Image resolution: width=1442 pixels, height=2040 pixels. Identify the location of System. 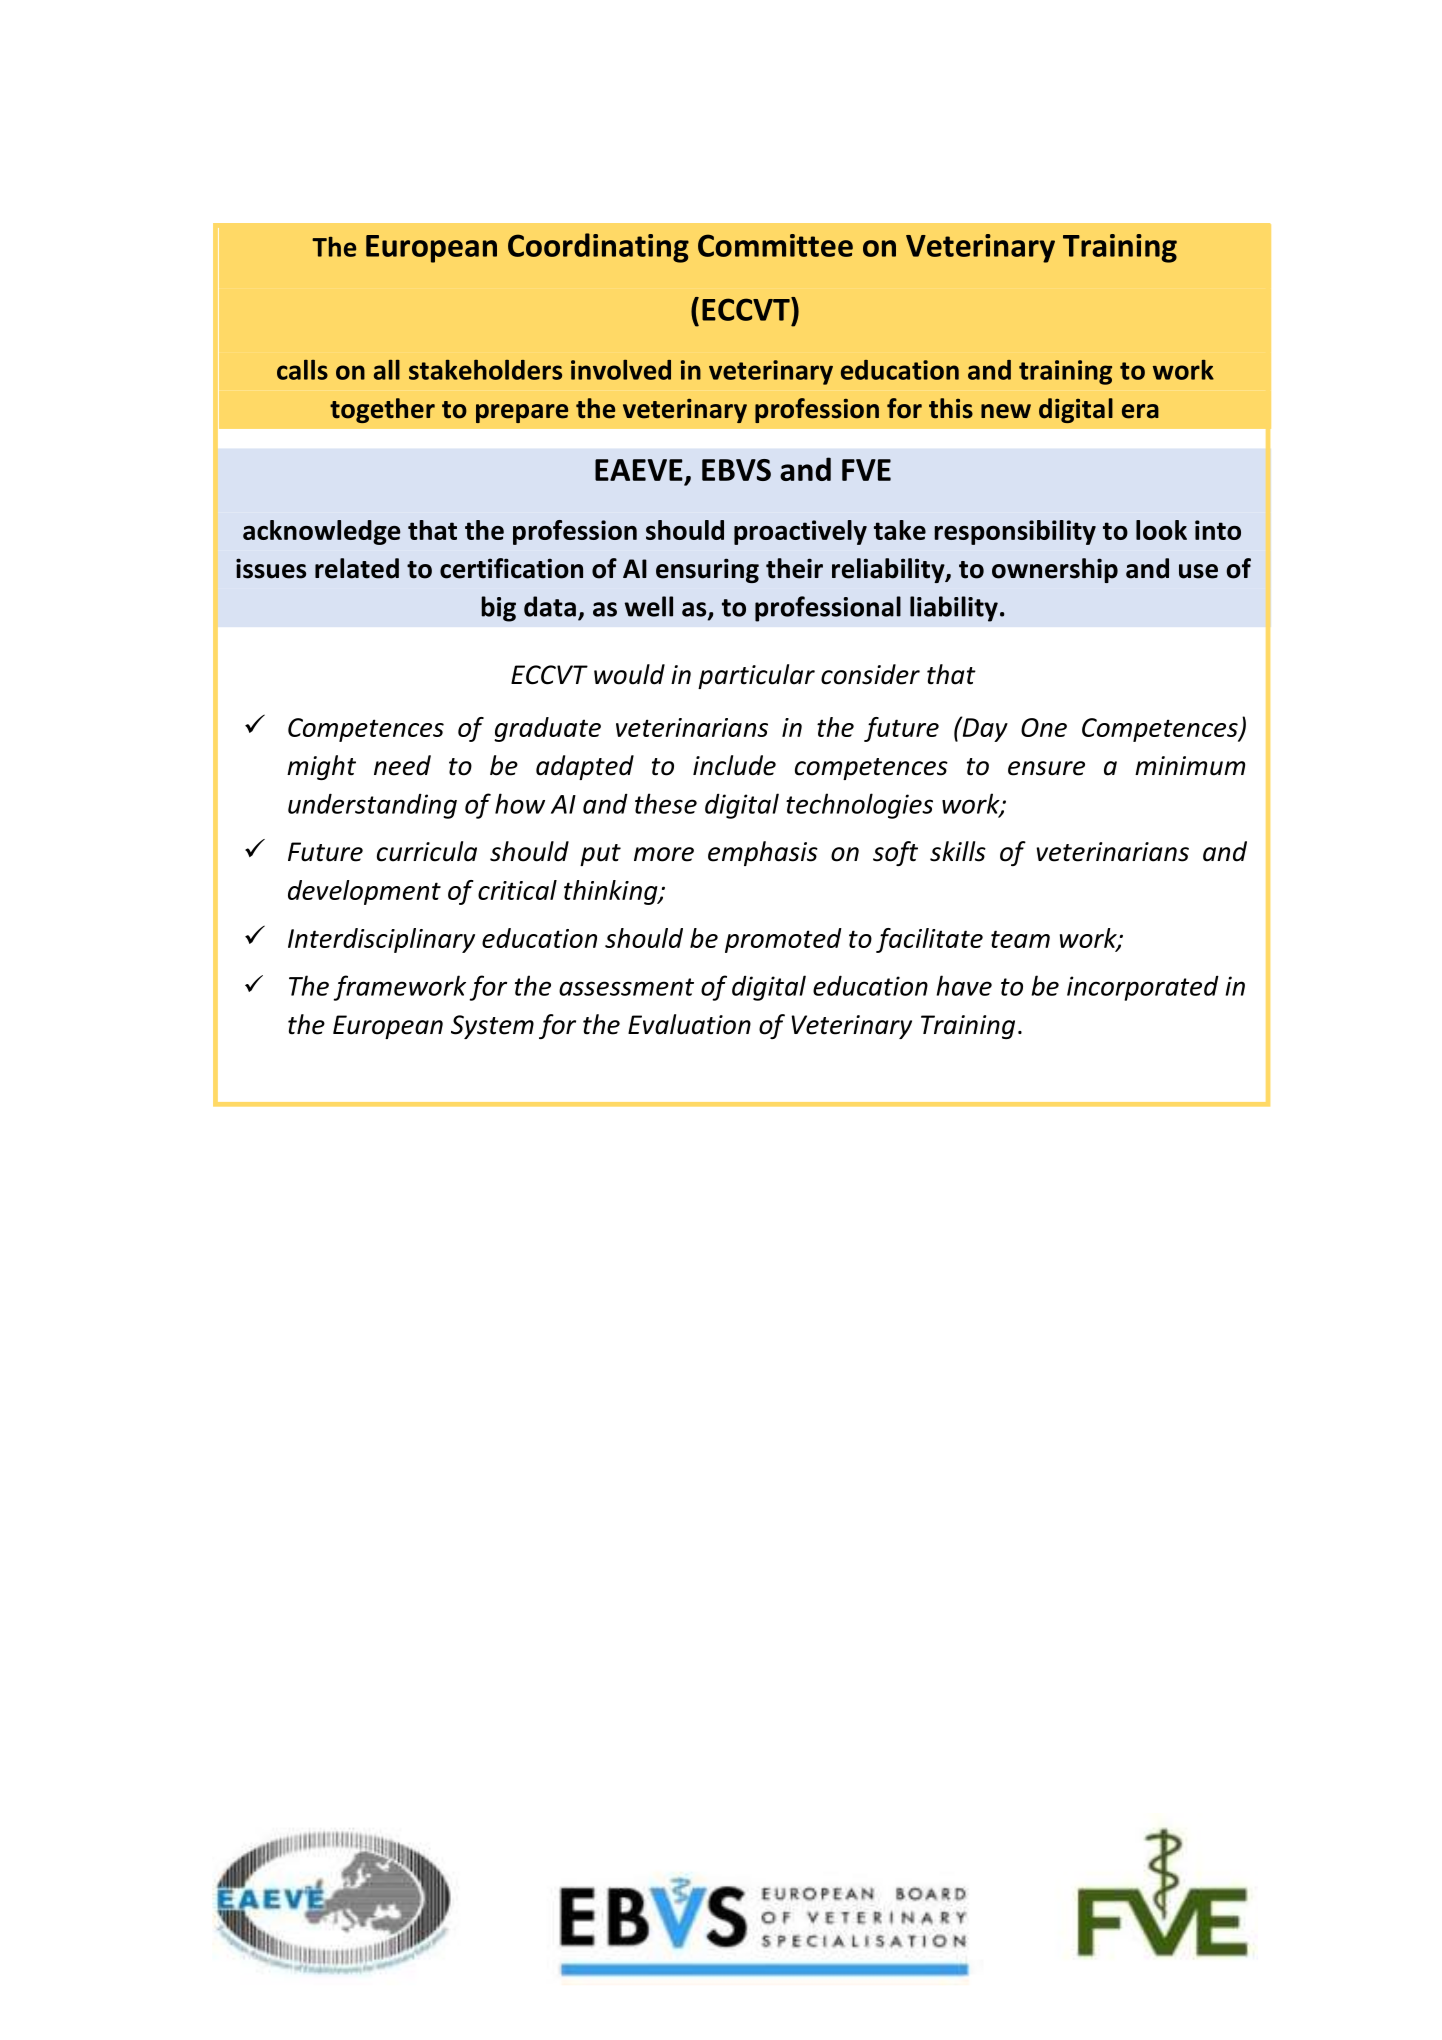
(492, 1027).
